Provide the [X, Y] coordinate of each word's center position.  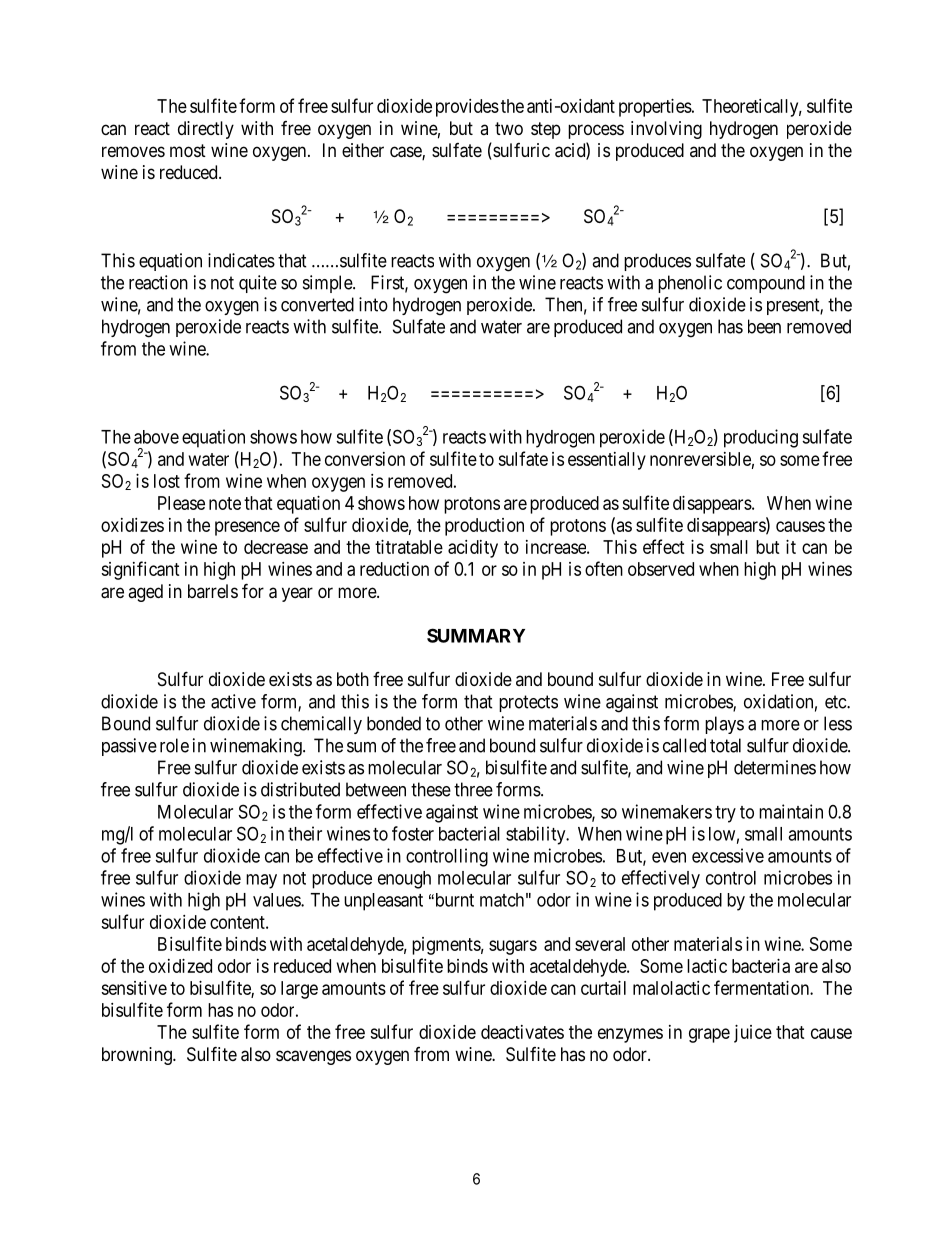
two [509, 128]
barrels [213, 591]
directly [206, 130]
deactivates [522, 1032]
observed [661, 569]
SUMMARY [476, 635]
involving [666, 130]
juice [753, 1034]
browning [138, 1056]
